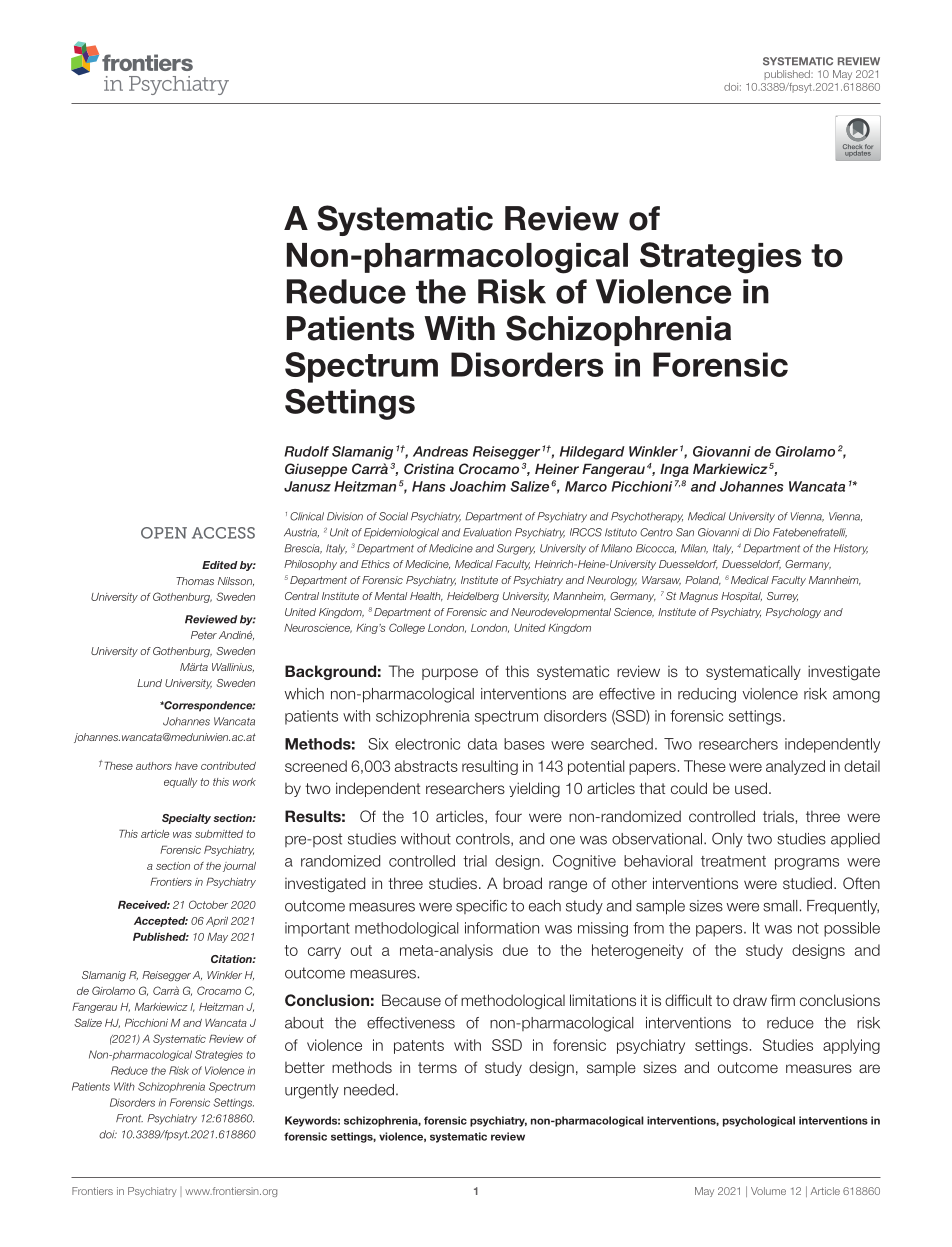 The width and height of the screenshot is (952, 1247). I want to click on four, so click(508, 816).
